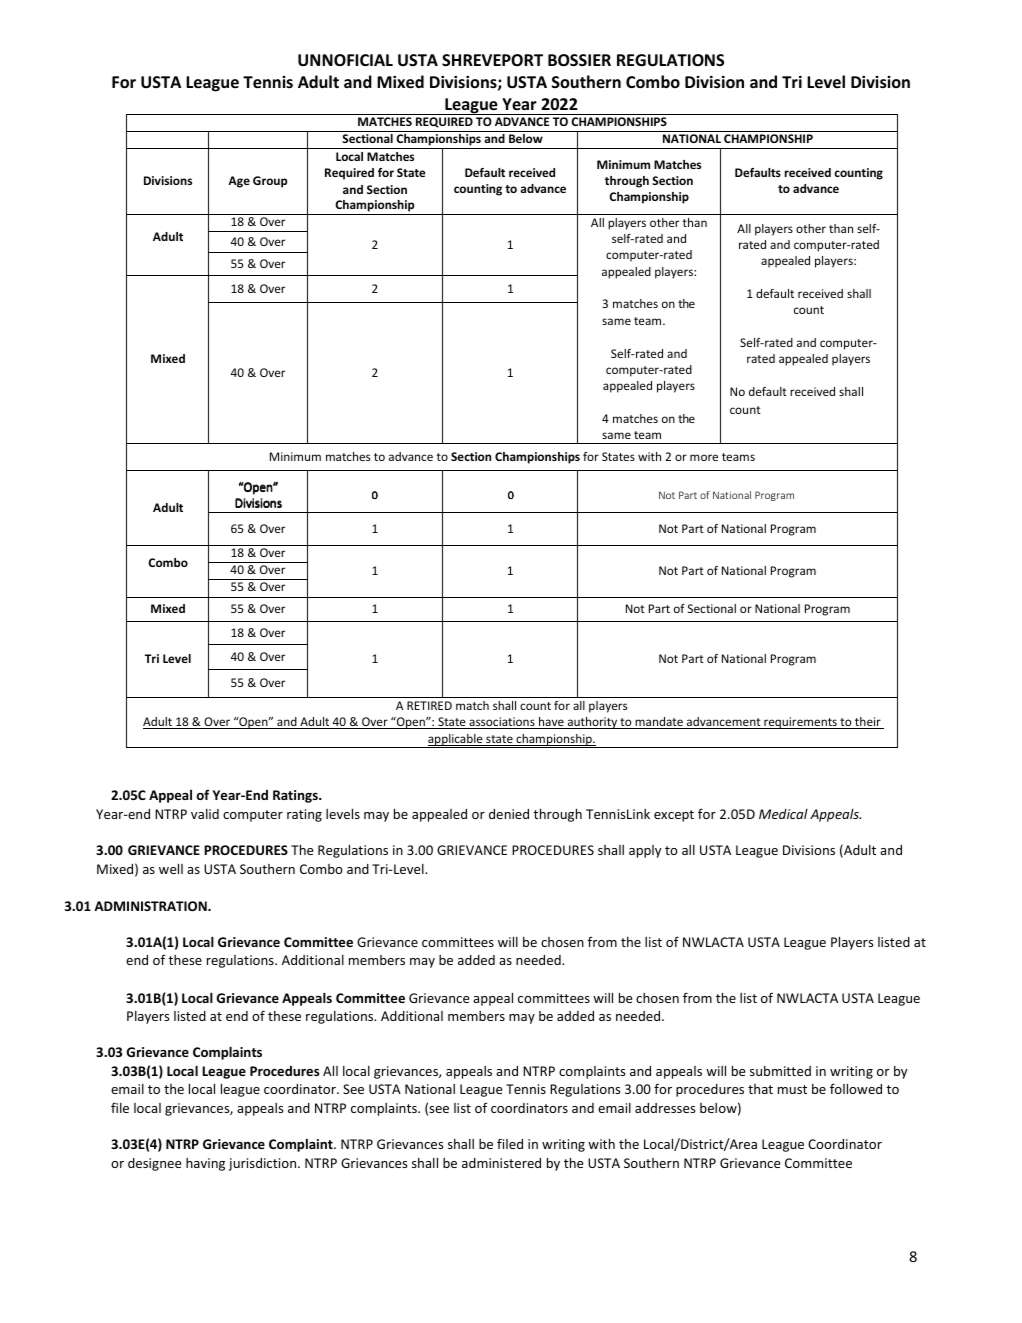  Describe the element at coordinates (429, 705) in the document. I see `RETIRED` at that location.
